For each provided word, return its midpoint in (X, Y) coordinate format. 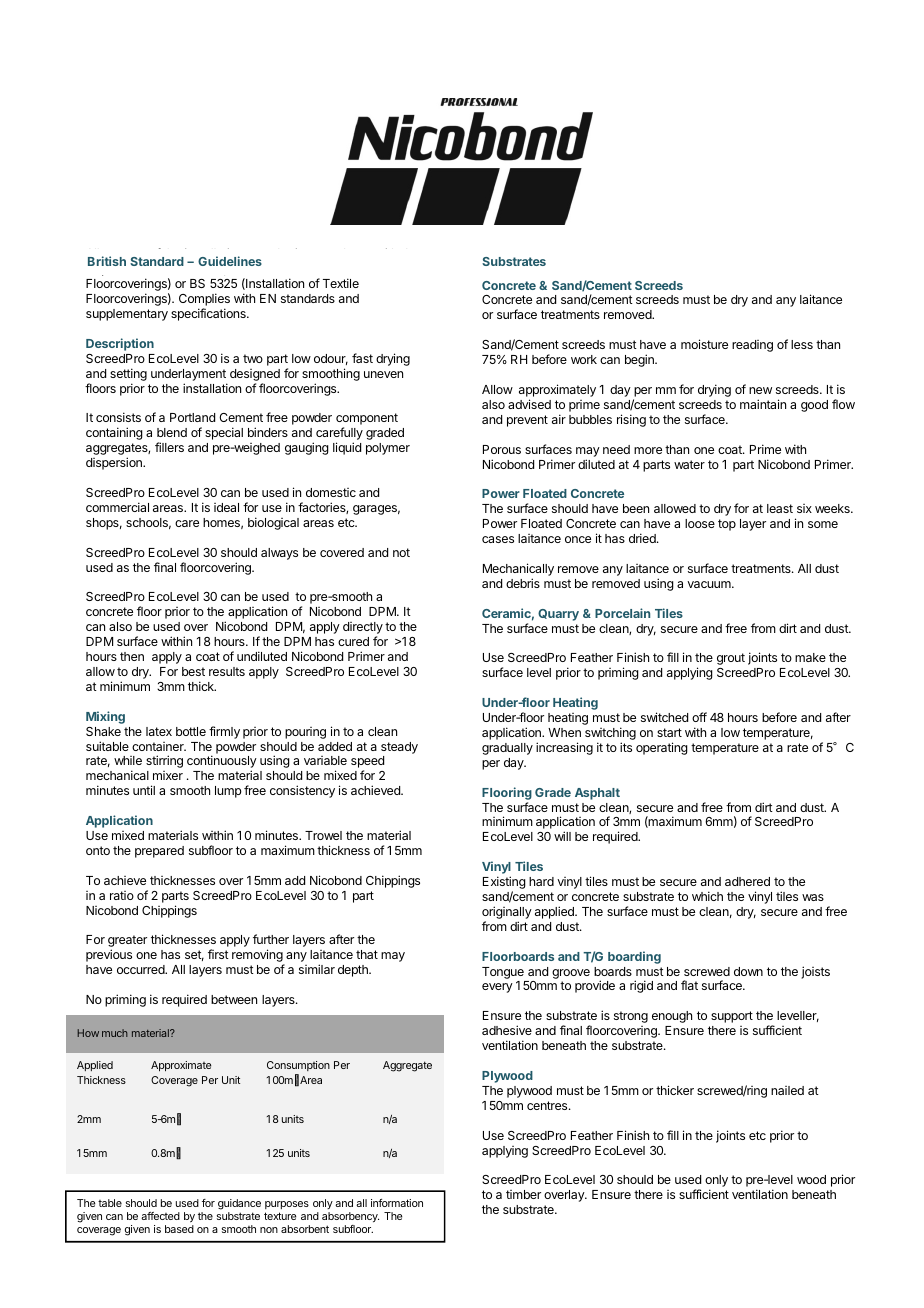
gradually (507, 749)
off (699, 717)
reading (752, 346)
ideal (226, 507)
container (159, 746)
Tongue (503, 973)
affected (160, 1216)
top (727, 525)
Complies (204, 301)
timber (523, 1194)
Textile (341, 283)
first (218, 954)
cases (498, 539)
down (748, 971)
